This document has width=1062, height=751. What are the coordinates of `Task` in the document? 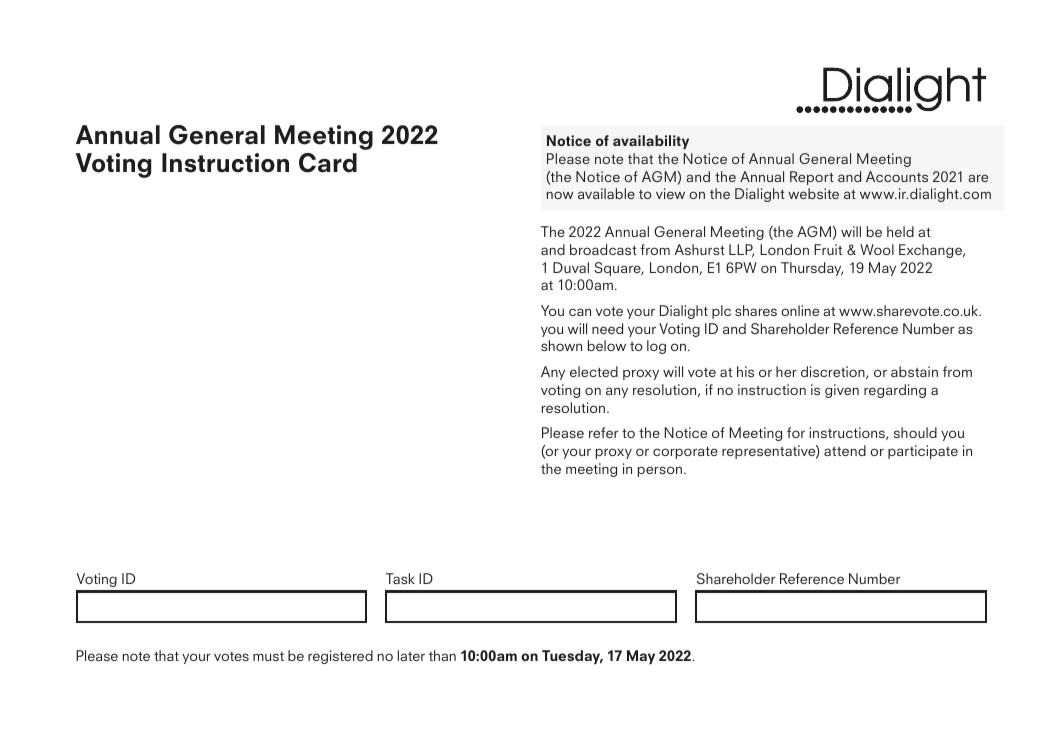 It's located at (400, 578).
